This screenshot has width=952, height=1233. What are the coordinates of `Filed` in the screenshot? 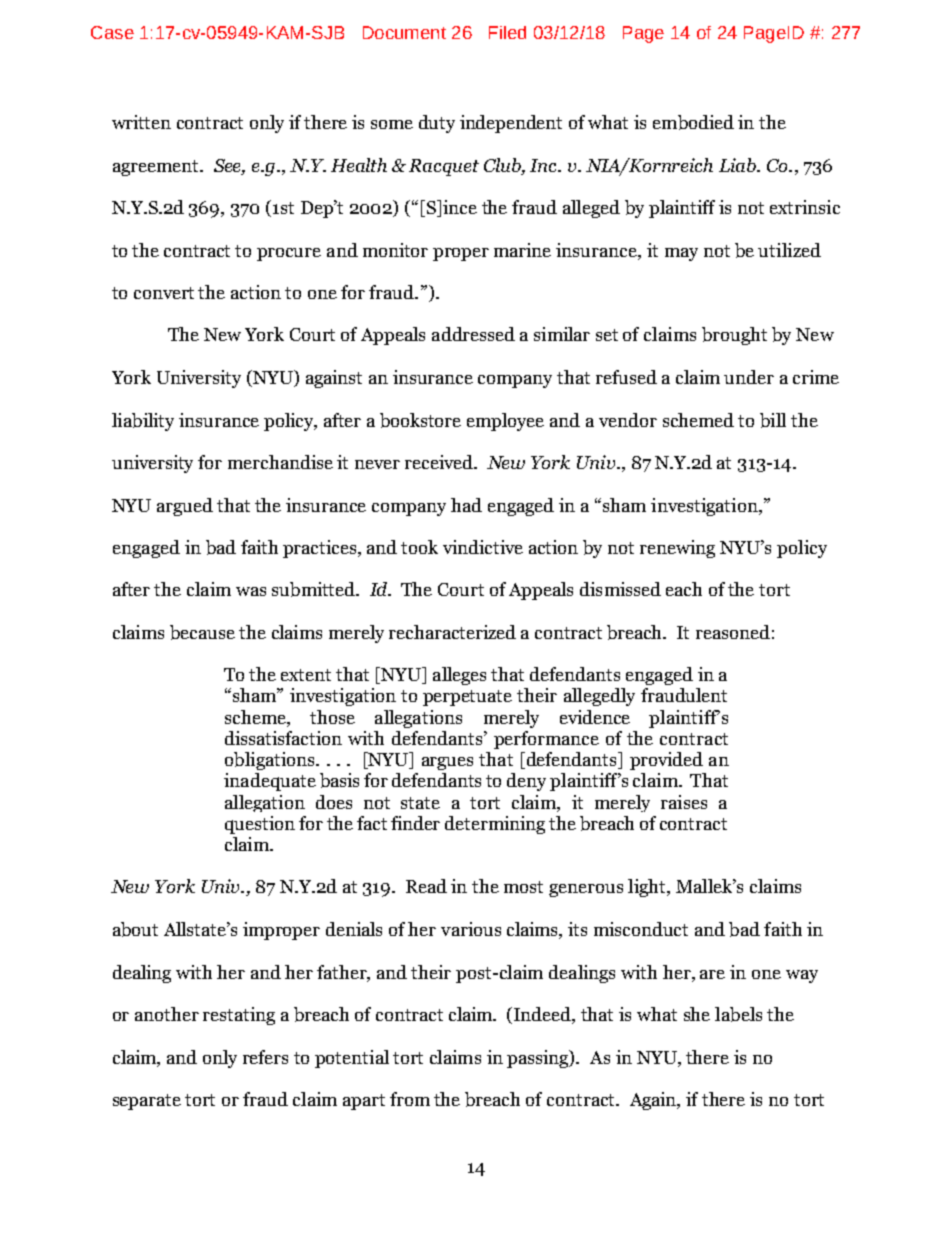 It's located at (507, 32).
